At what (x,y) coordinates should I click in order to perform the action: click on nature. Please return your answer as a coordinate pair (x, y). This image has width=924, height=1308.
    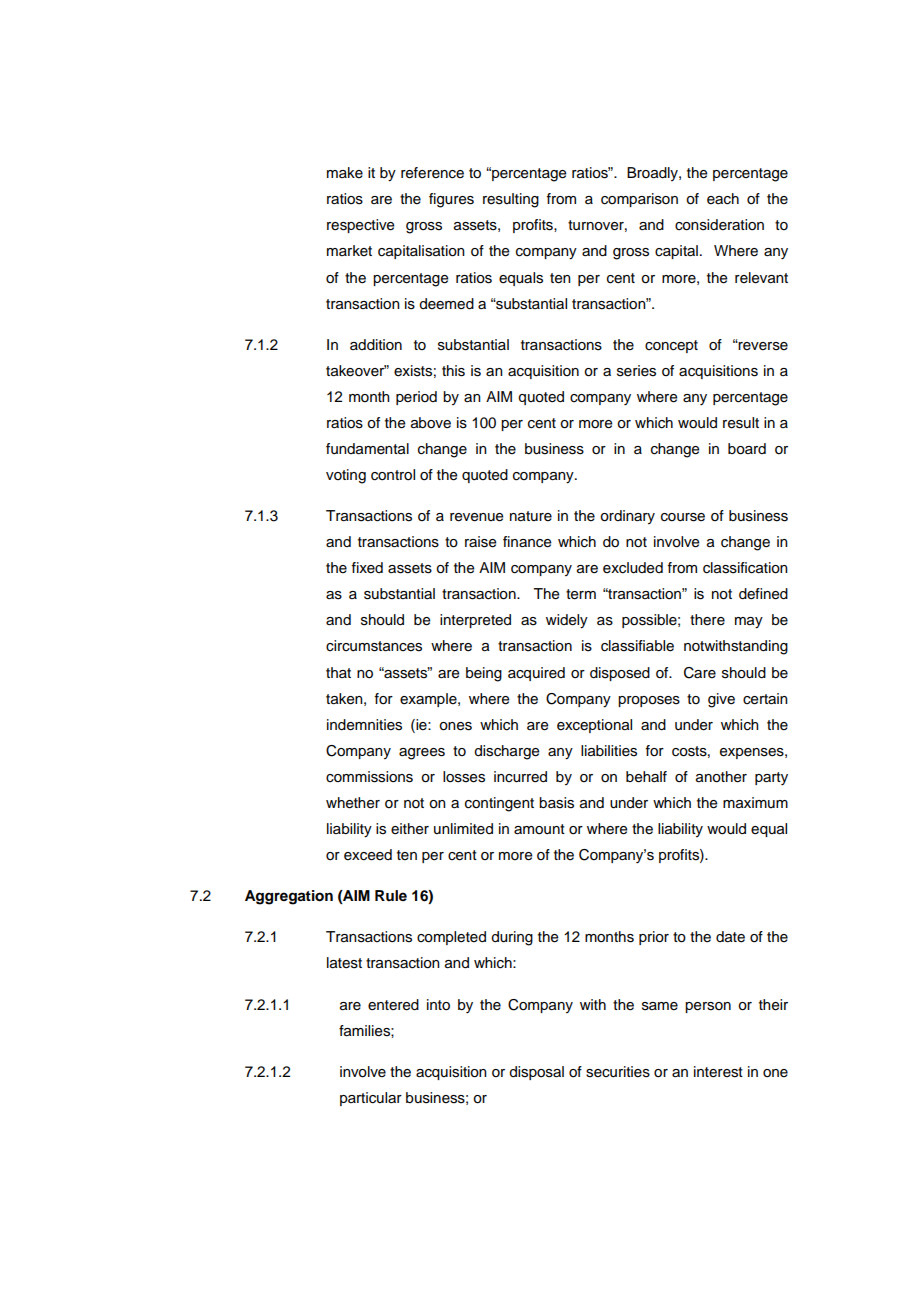
    Looking at the image, I should click on (531, 516).
